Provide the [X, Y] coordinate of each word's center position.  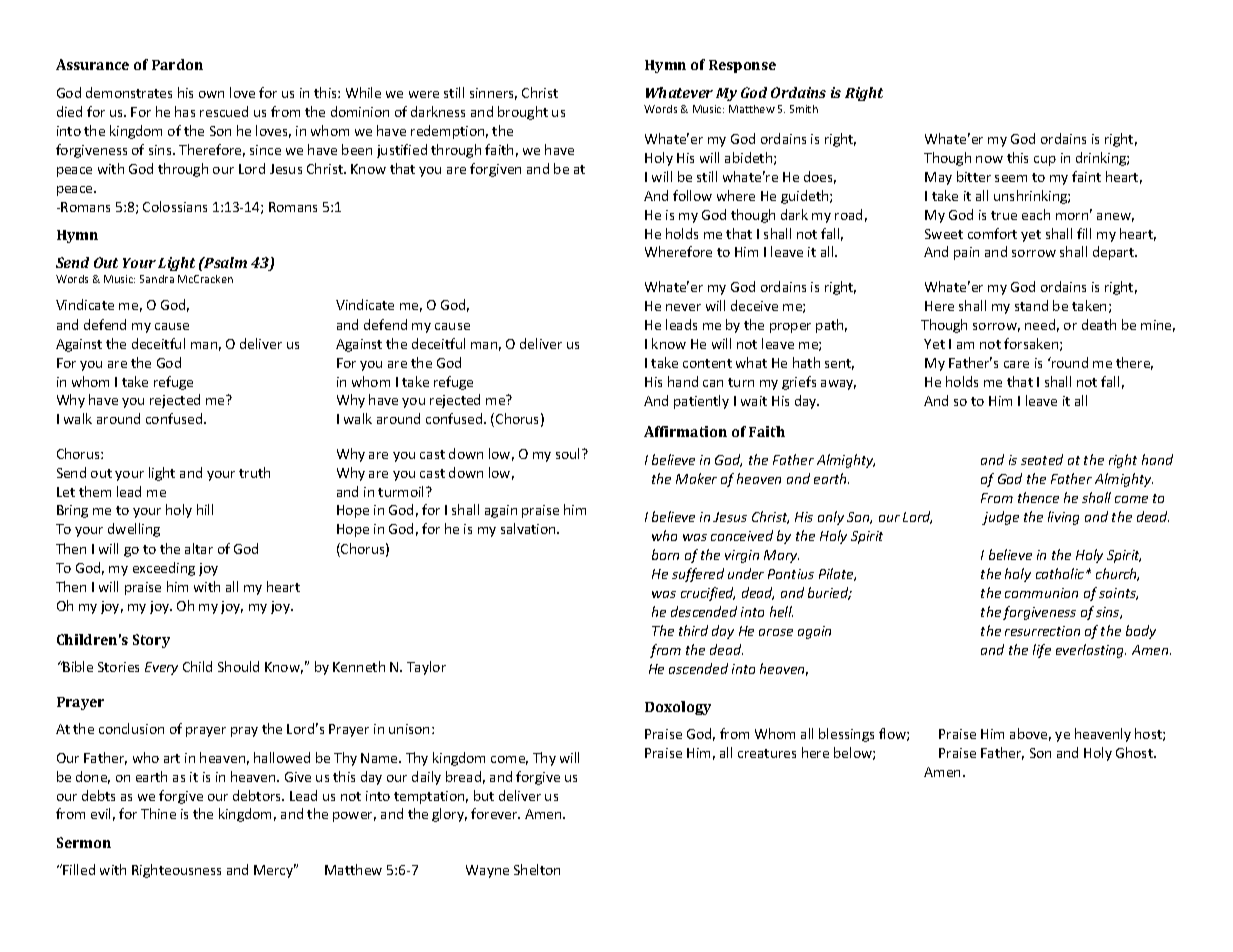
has [185, 111]
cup [1045, 161]
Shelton [537, 869]
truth [254, 472]
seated [1042, 459]
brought [523, 113]
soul [569, 453]
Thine [158, 813]
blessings [846, 735]
